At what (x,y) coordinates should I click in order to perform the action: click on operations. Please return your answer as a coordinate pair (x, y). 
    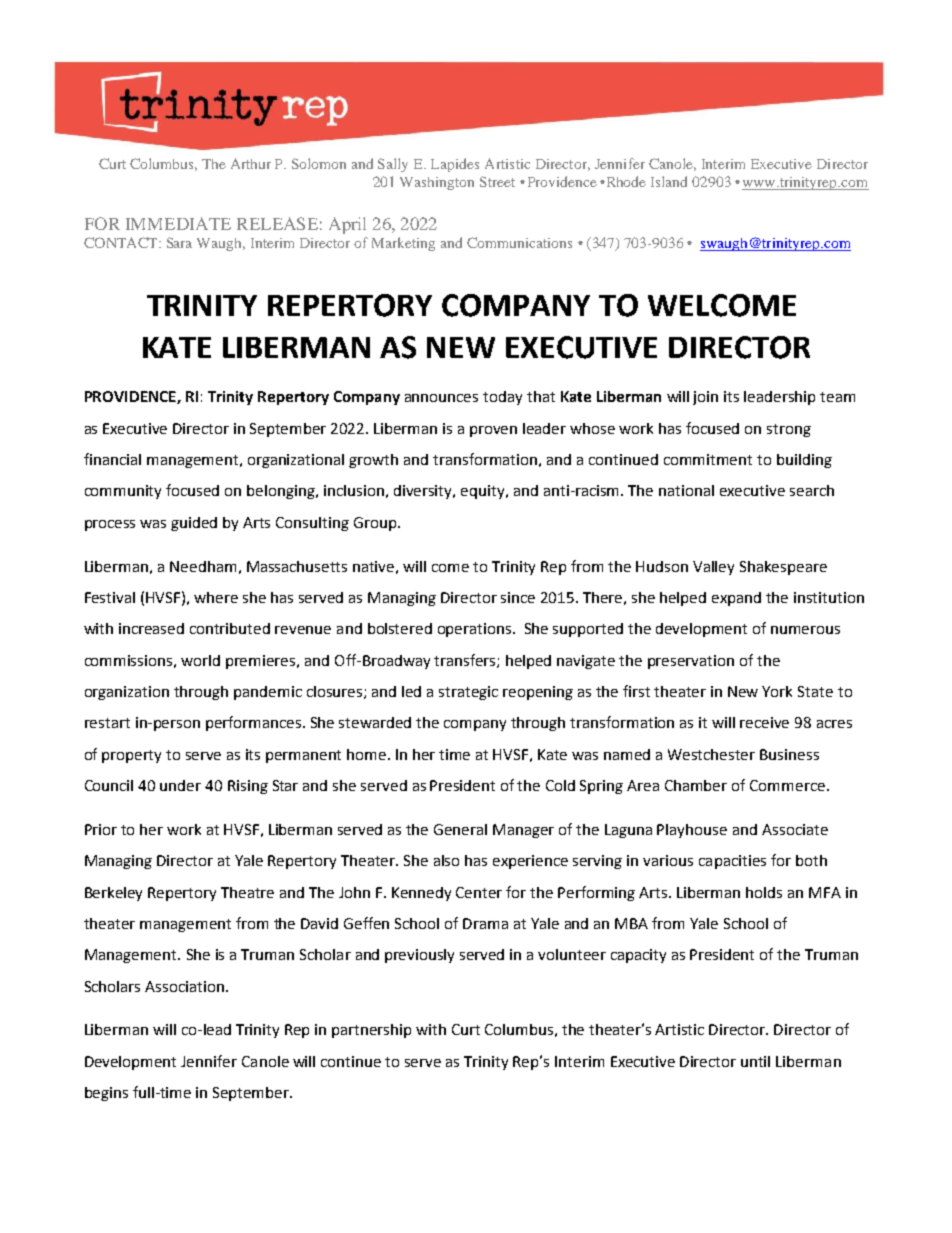
    Looking at the image, I should click on (476, 630).
